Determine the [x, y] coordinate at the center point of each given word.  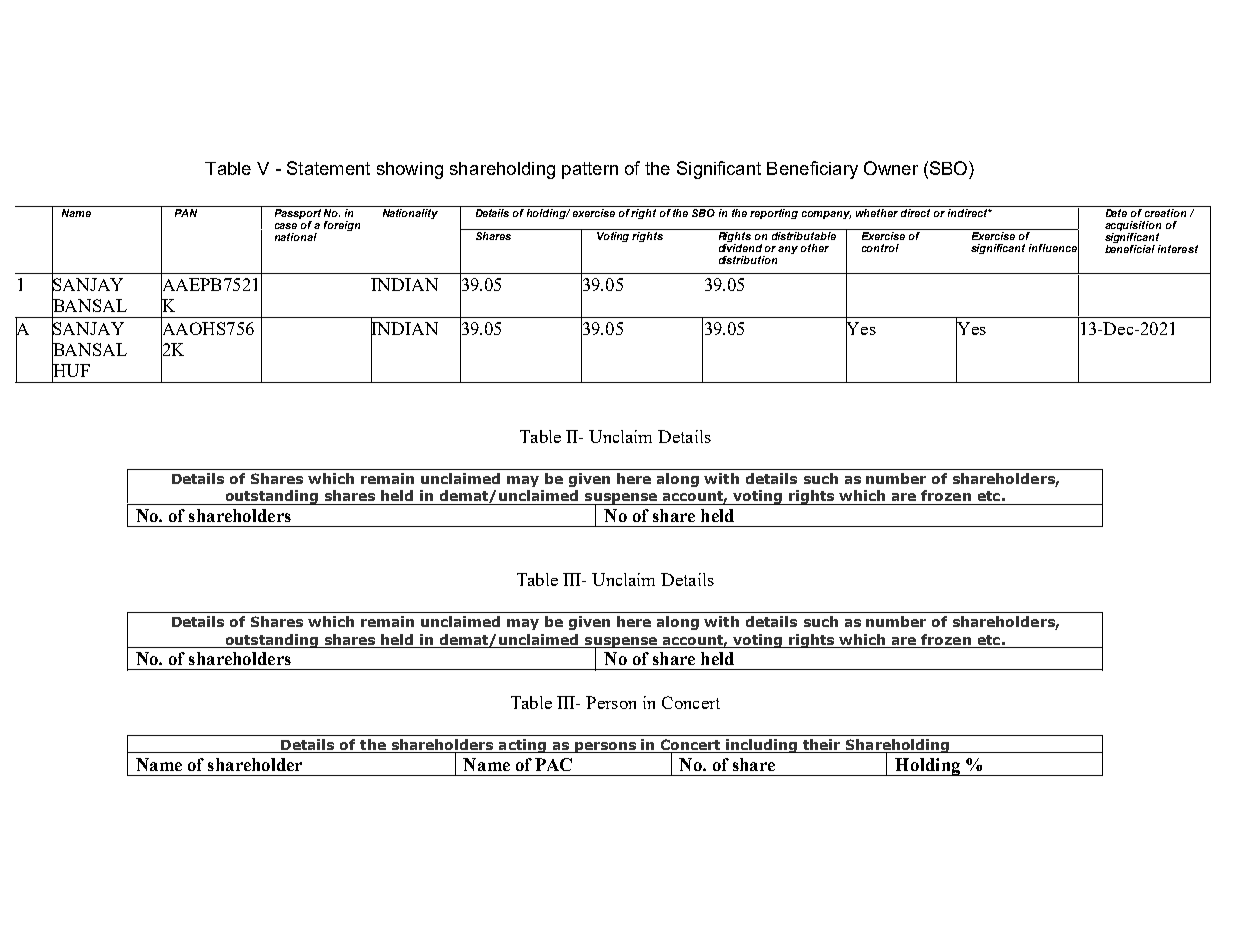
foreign [342, 226]
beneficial [1130, 249]
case [286, 226]
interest [1178, 249]
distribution [748, 260]
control [880, 248]
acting [522, 746]
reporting [775, 212]
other [815, 248]
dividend [740, 246]
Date [1116, 211]
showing [410, 170]
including [762, 746]
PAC [553, 764]
